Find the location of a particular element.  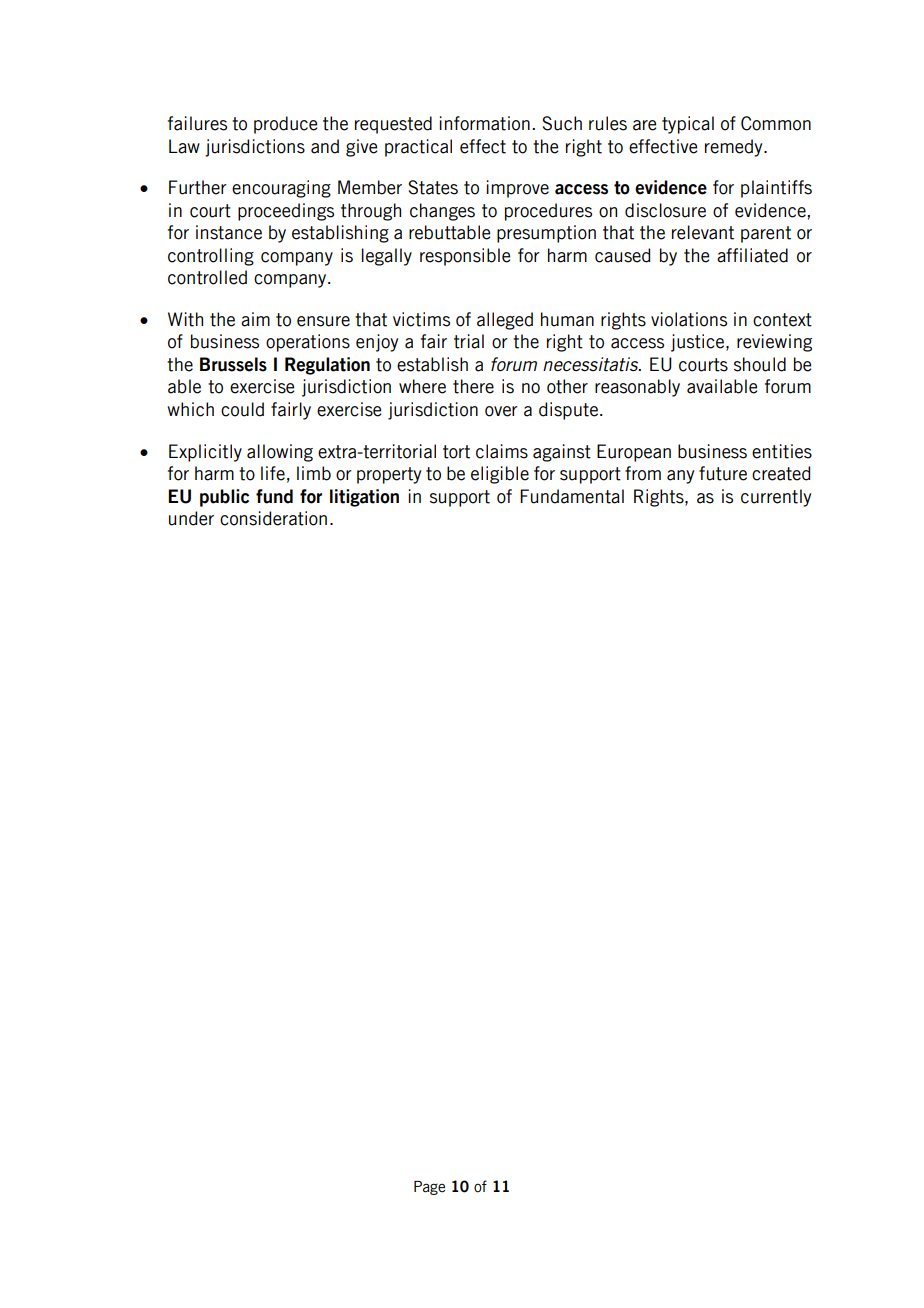

property is located at coordinates (389, 475).
